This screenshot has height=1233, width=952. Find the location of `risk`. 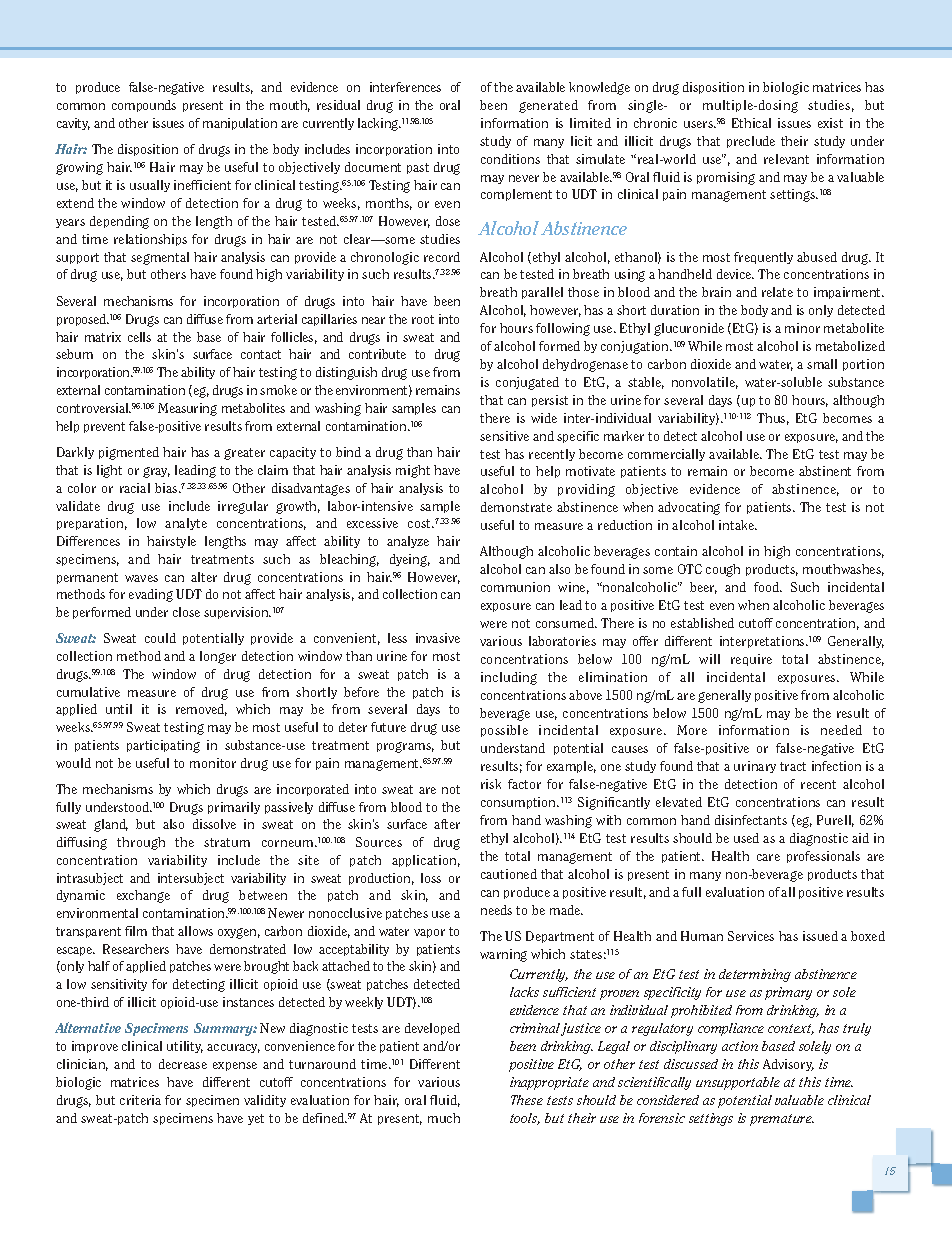

risk is located at coordinates (491, 784).
